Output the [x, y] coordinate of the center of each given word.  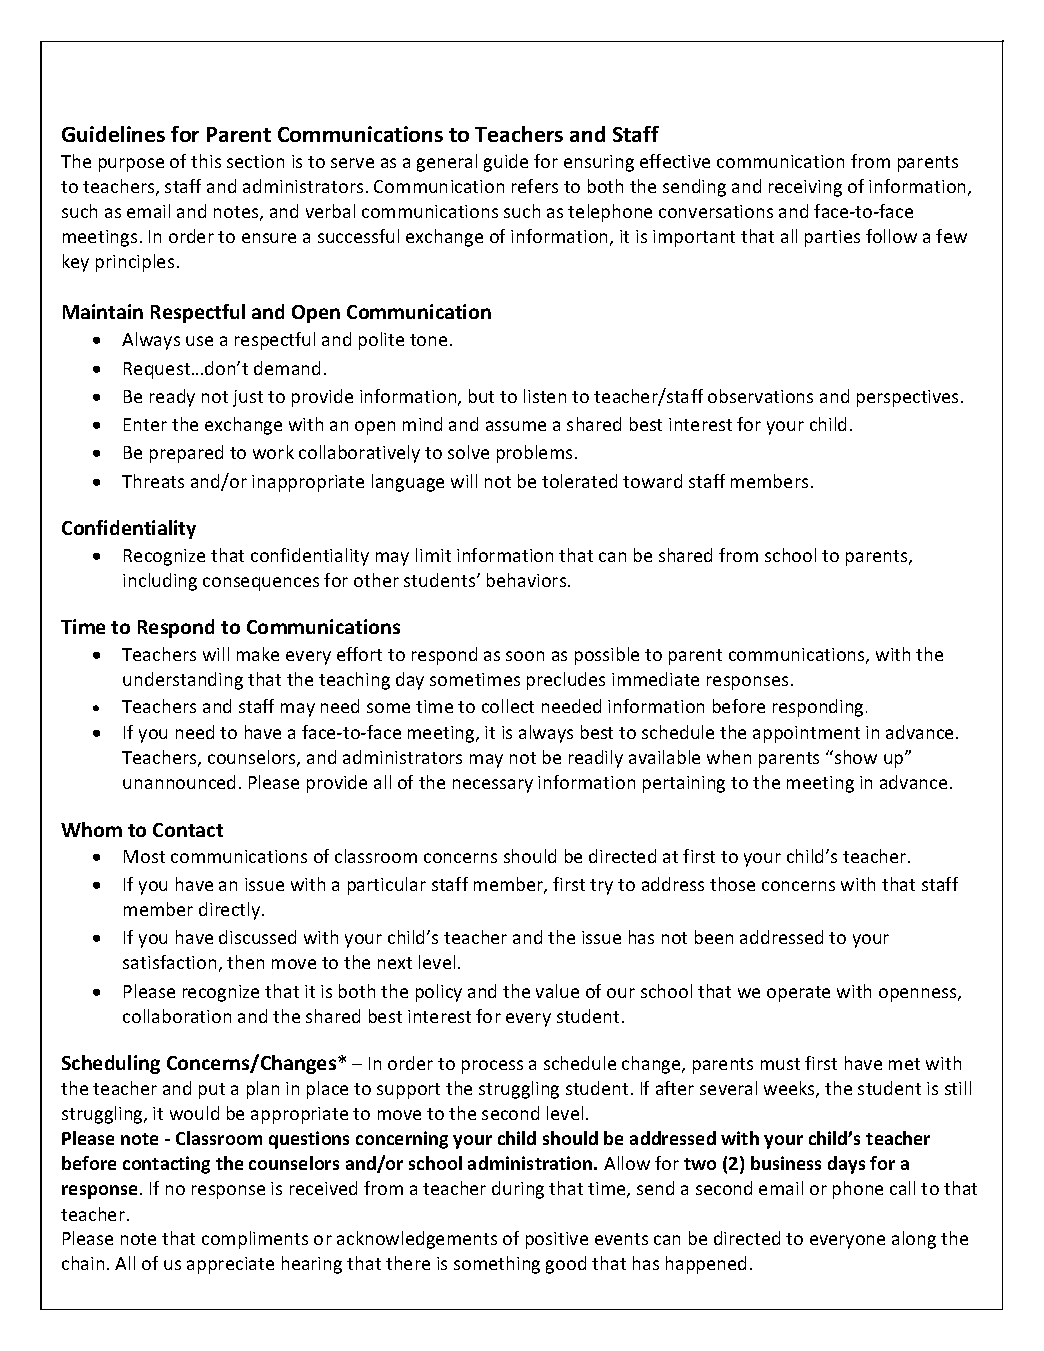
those [732, 884]
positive [557, 1240]
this [206, 161]
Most [144, 856]
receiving [805, 188]
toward [652, 481]
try [601, 887]
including [160, 582]
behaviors [528, 580]
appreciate [230, 1265]
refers [535, 186]
